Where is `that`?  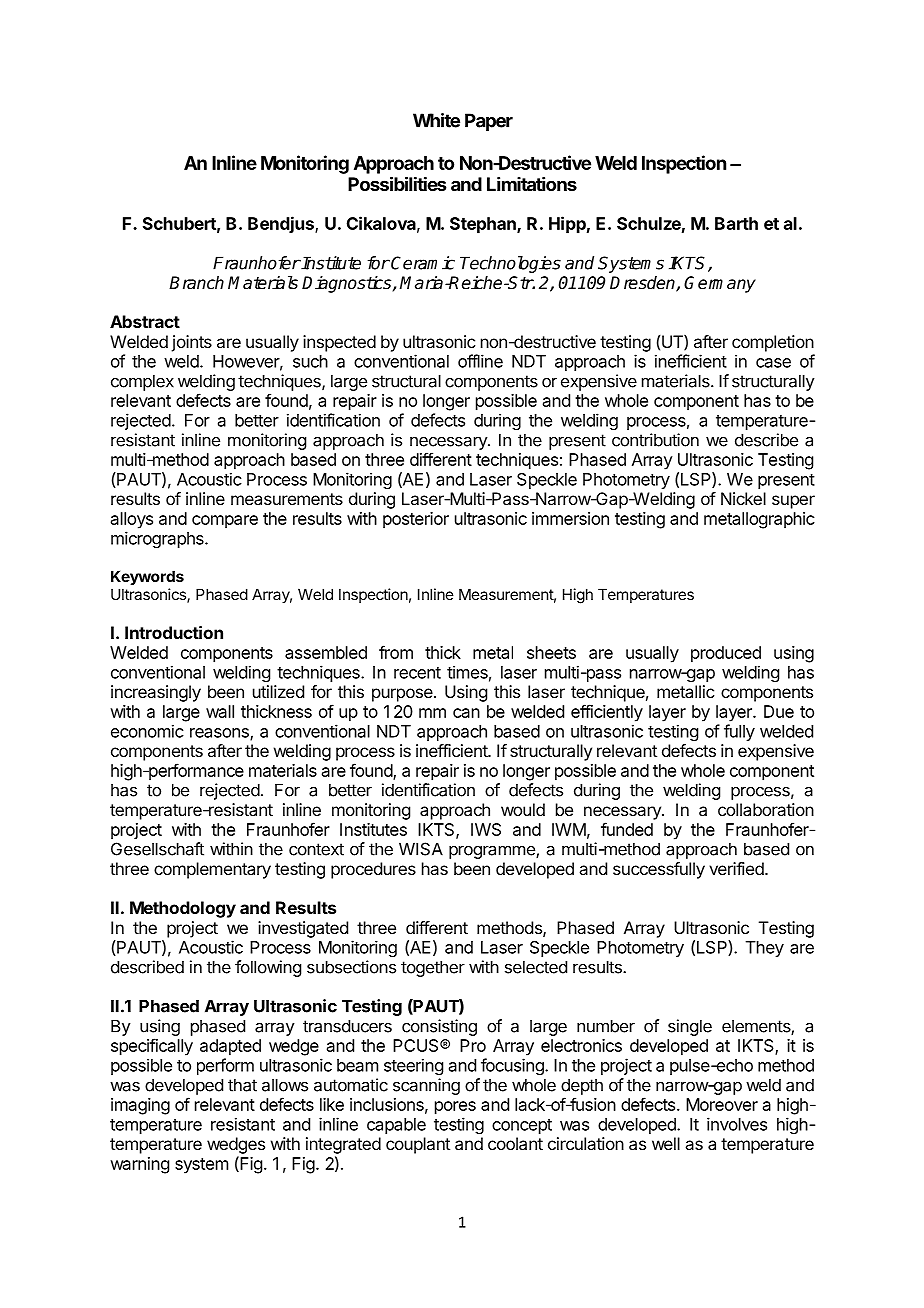 that is located at coordinates (242, 1085).
